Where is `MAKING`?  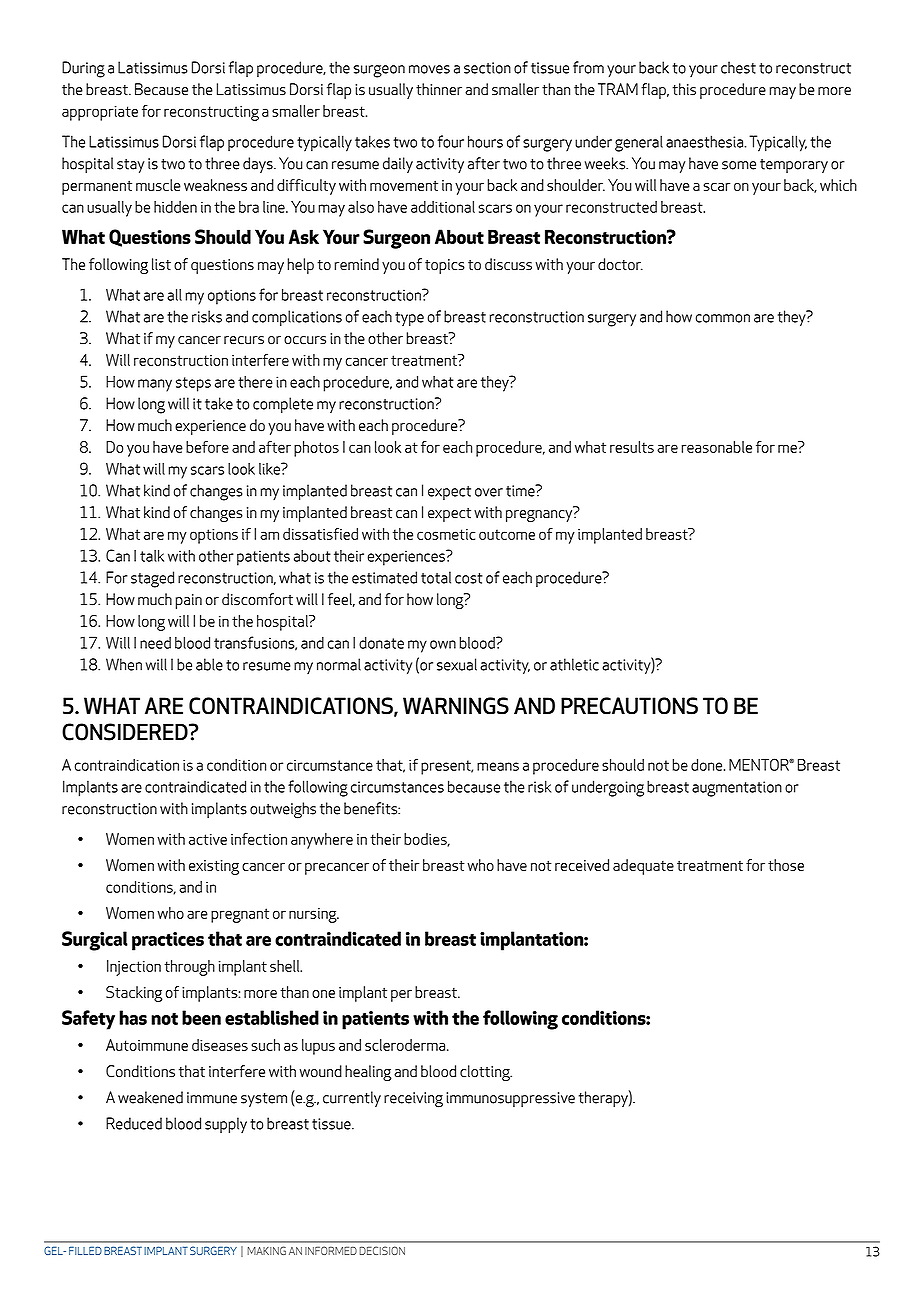 MAKING is located at coordinates (266, 1250).
